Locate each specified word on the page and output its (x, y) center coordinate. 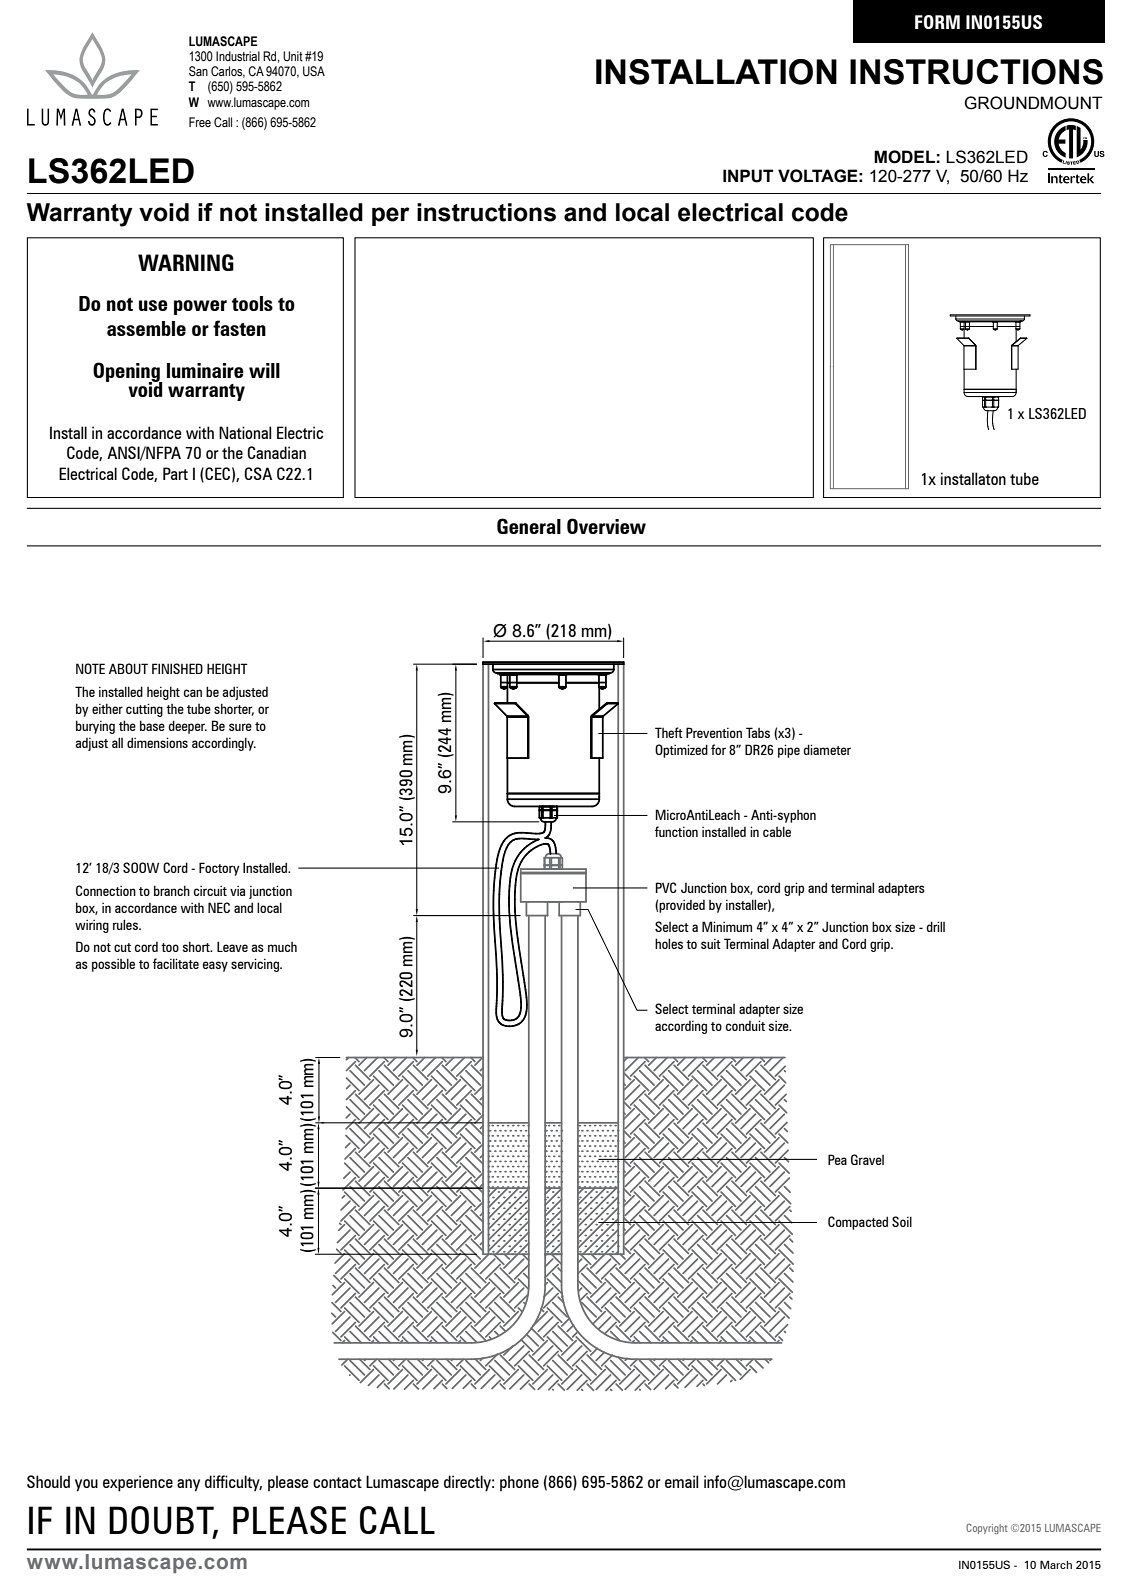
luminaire (205, 370)
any (188, 1485)
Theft (669, 732)
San (198, 71)
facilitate (176, 963)
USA (314, 71)
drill (936, 926)
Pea (837, 1159)
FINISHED (177, 668)
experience (138, 1483)
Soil (902, 1221)
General (529, 526)
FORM (937, 22)
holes (669, 943)
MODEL (904, 157)
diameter (827, 749)
